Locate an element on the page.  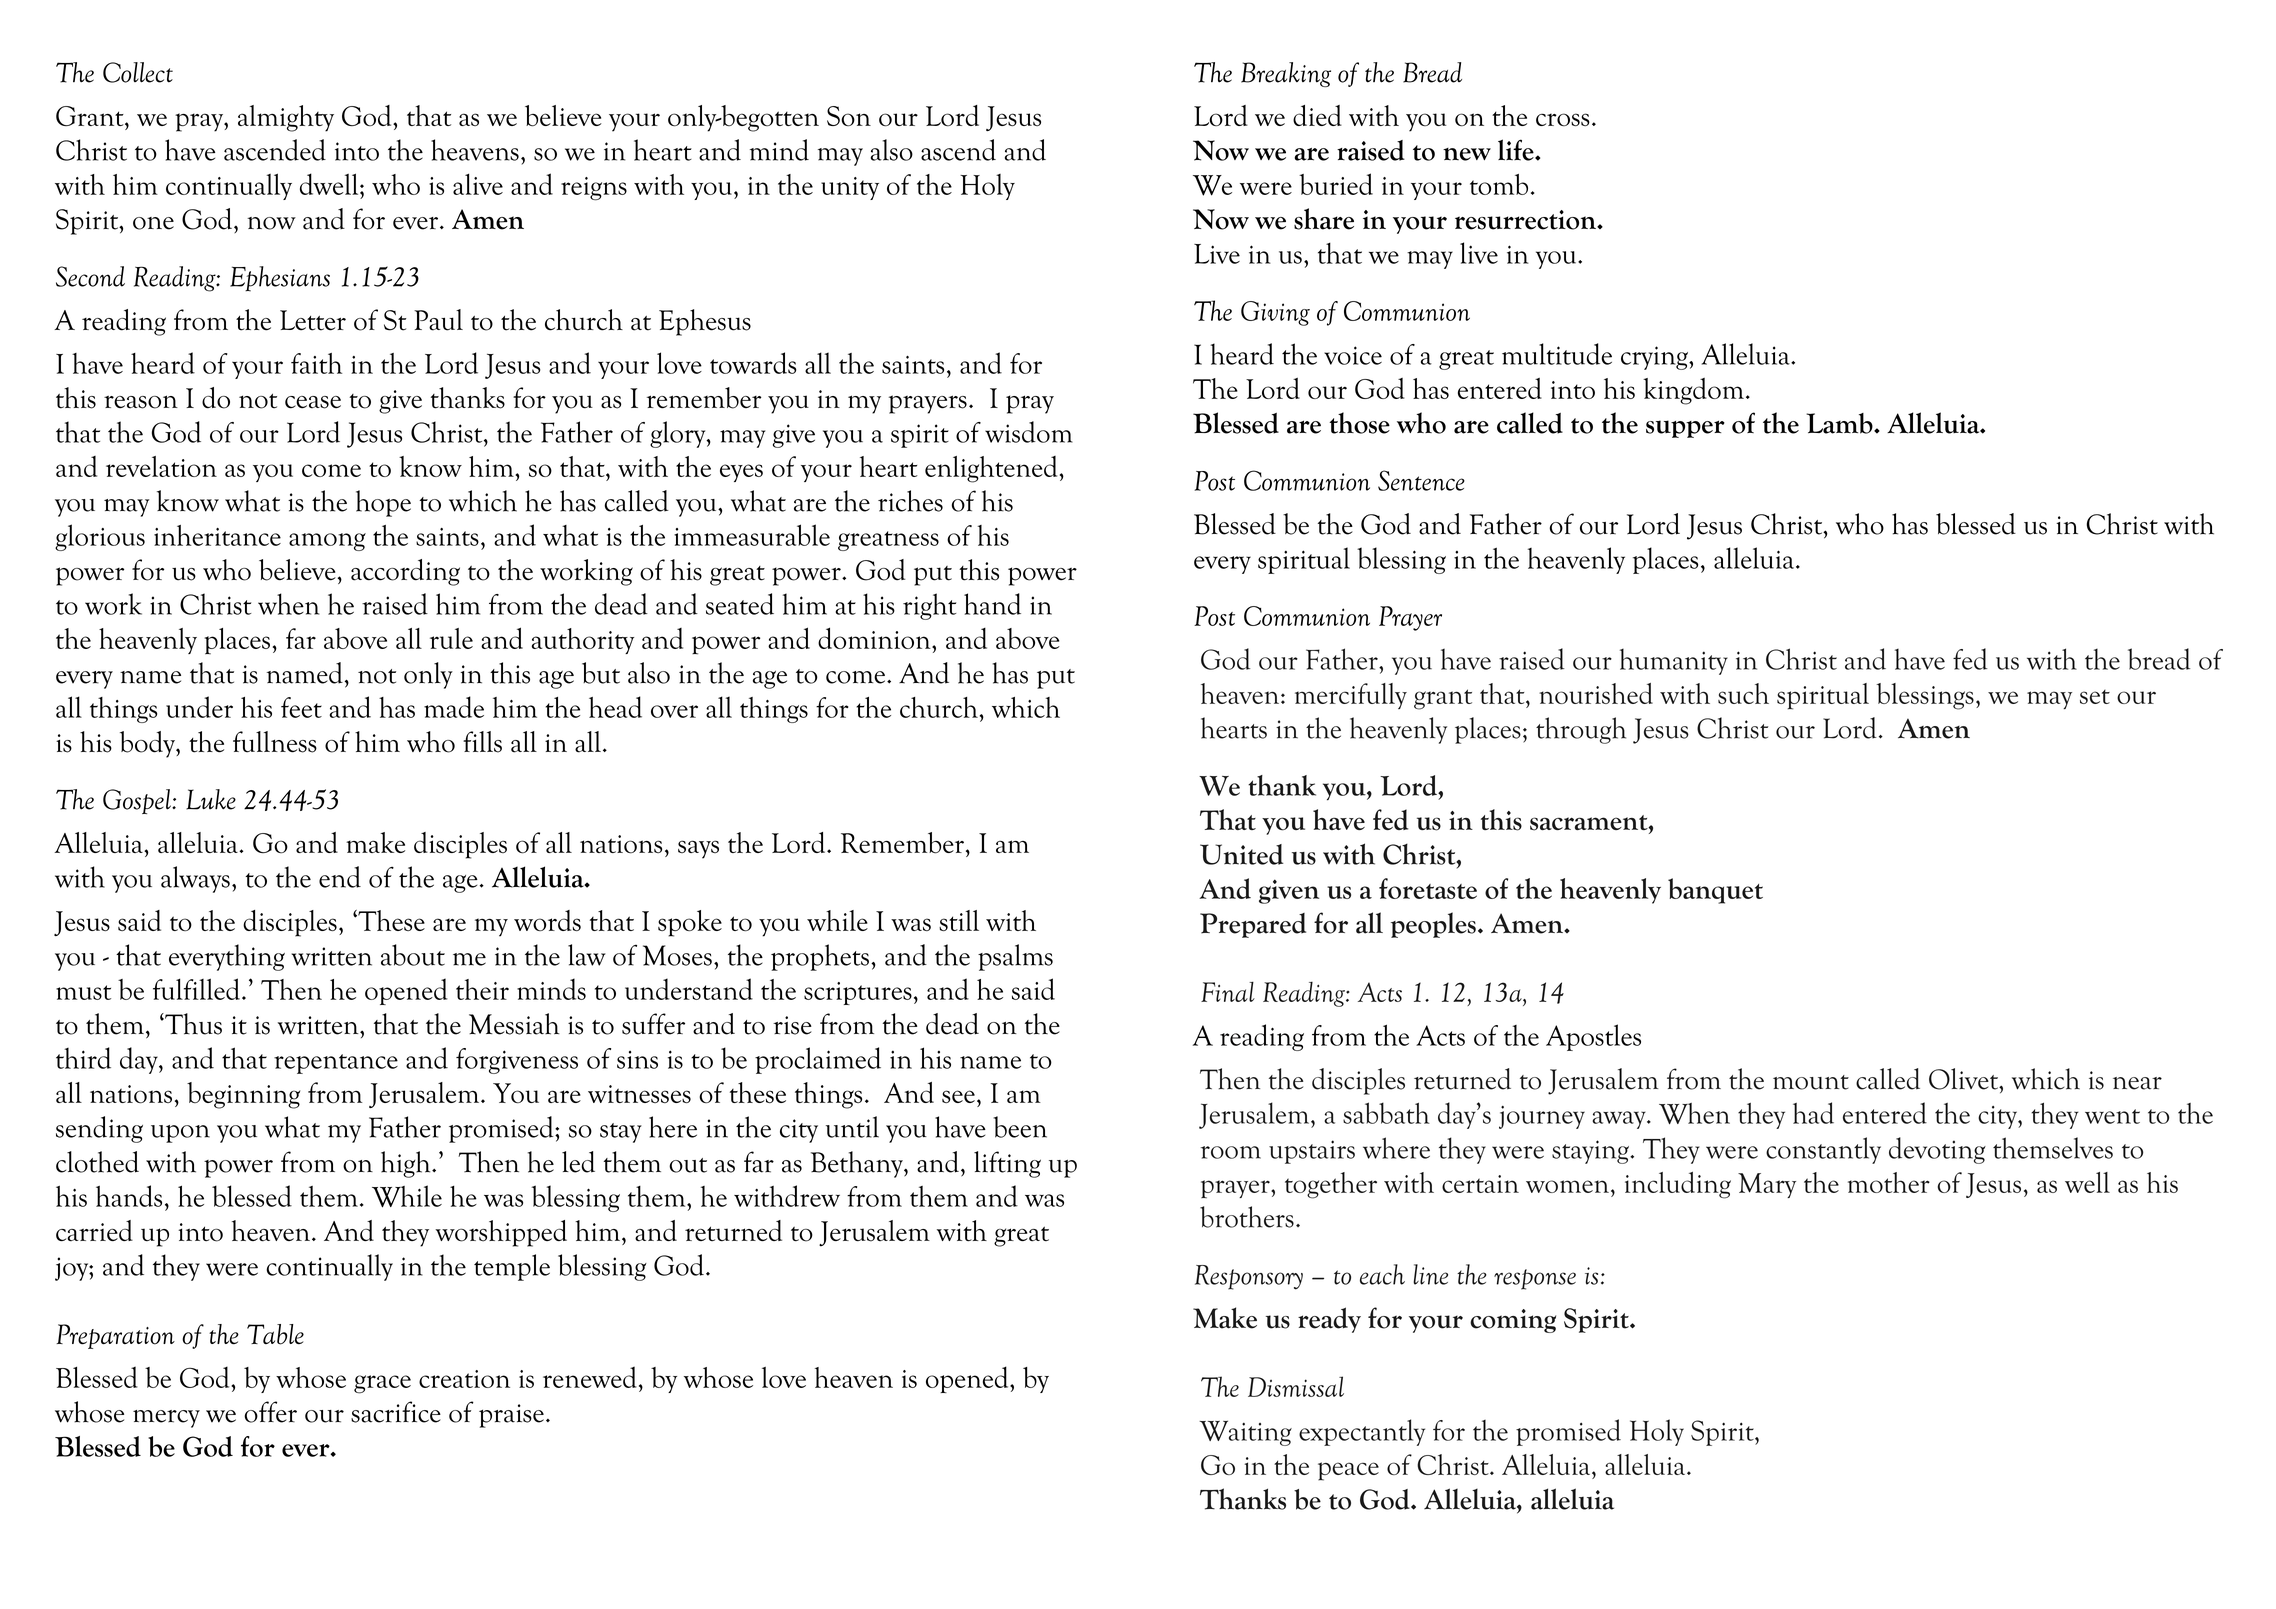
died is located at coordinates (1317, 115).
